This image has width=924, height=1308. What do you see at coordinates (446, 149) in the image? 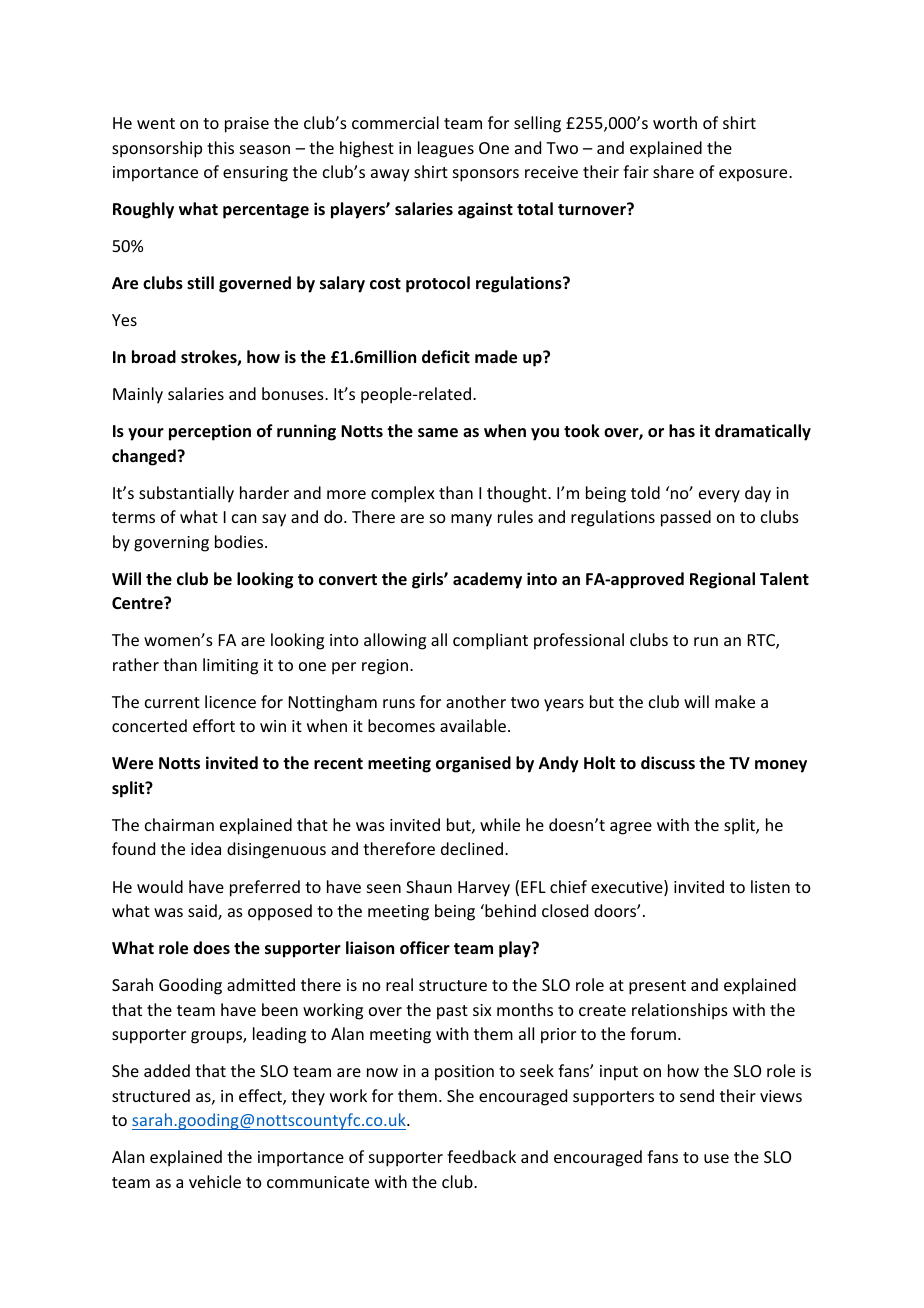
I see `leagues` at bounding box center [446, 149].
